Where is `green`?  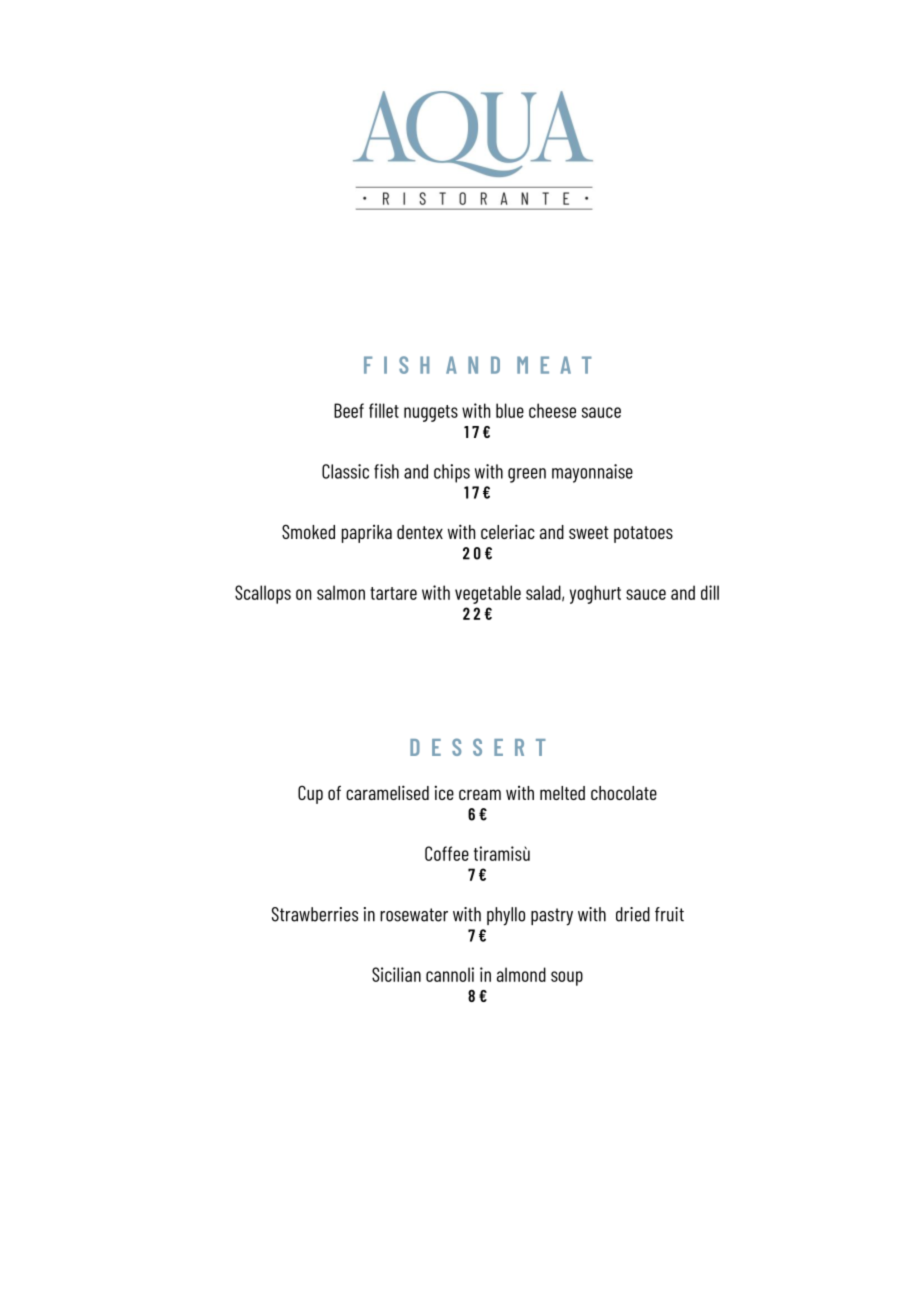 green is located at coordinates (527, 475).
